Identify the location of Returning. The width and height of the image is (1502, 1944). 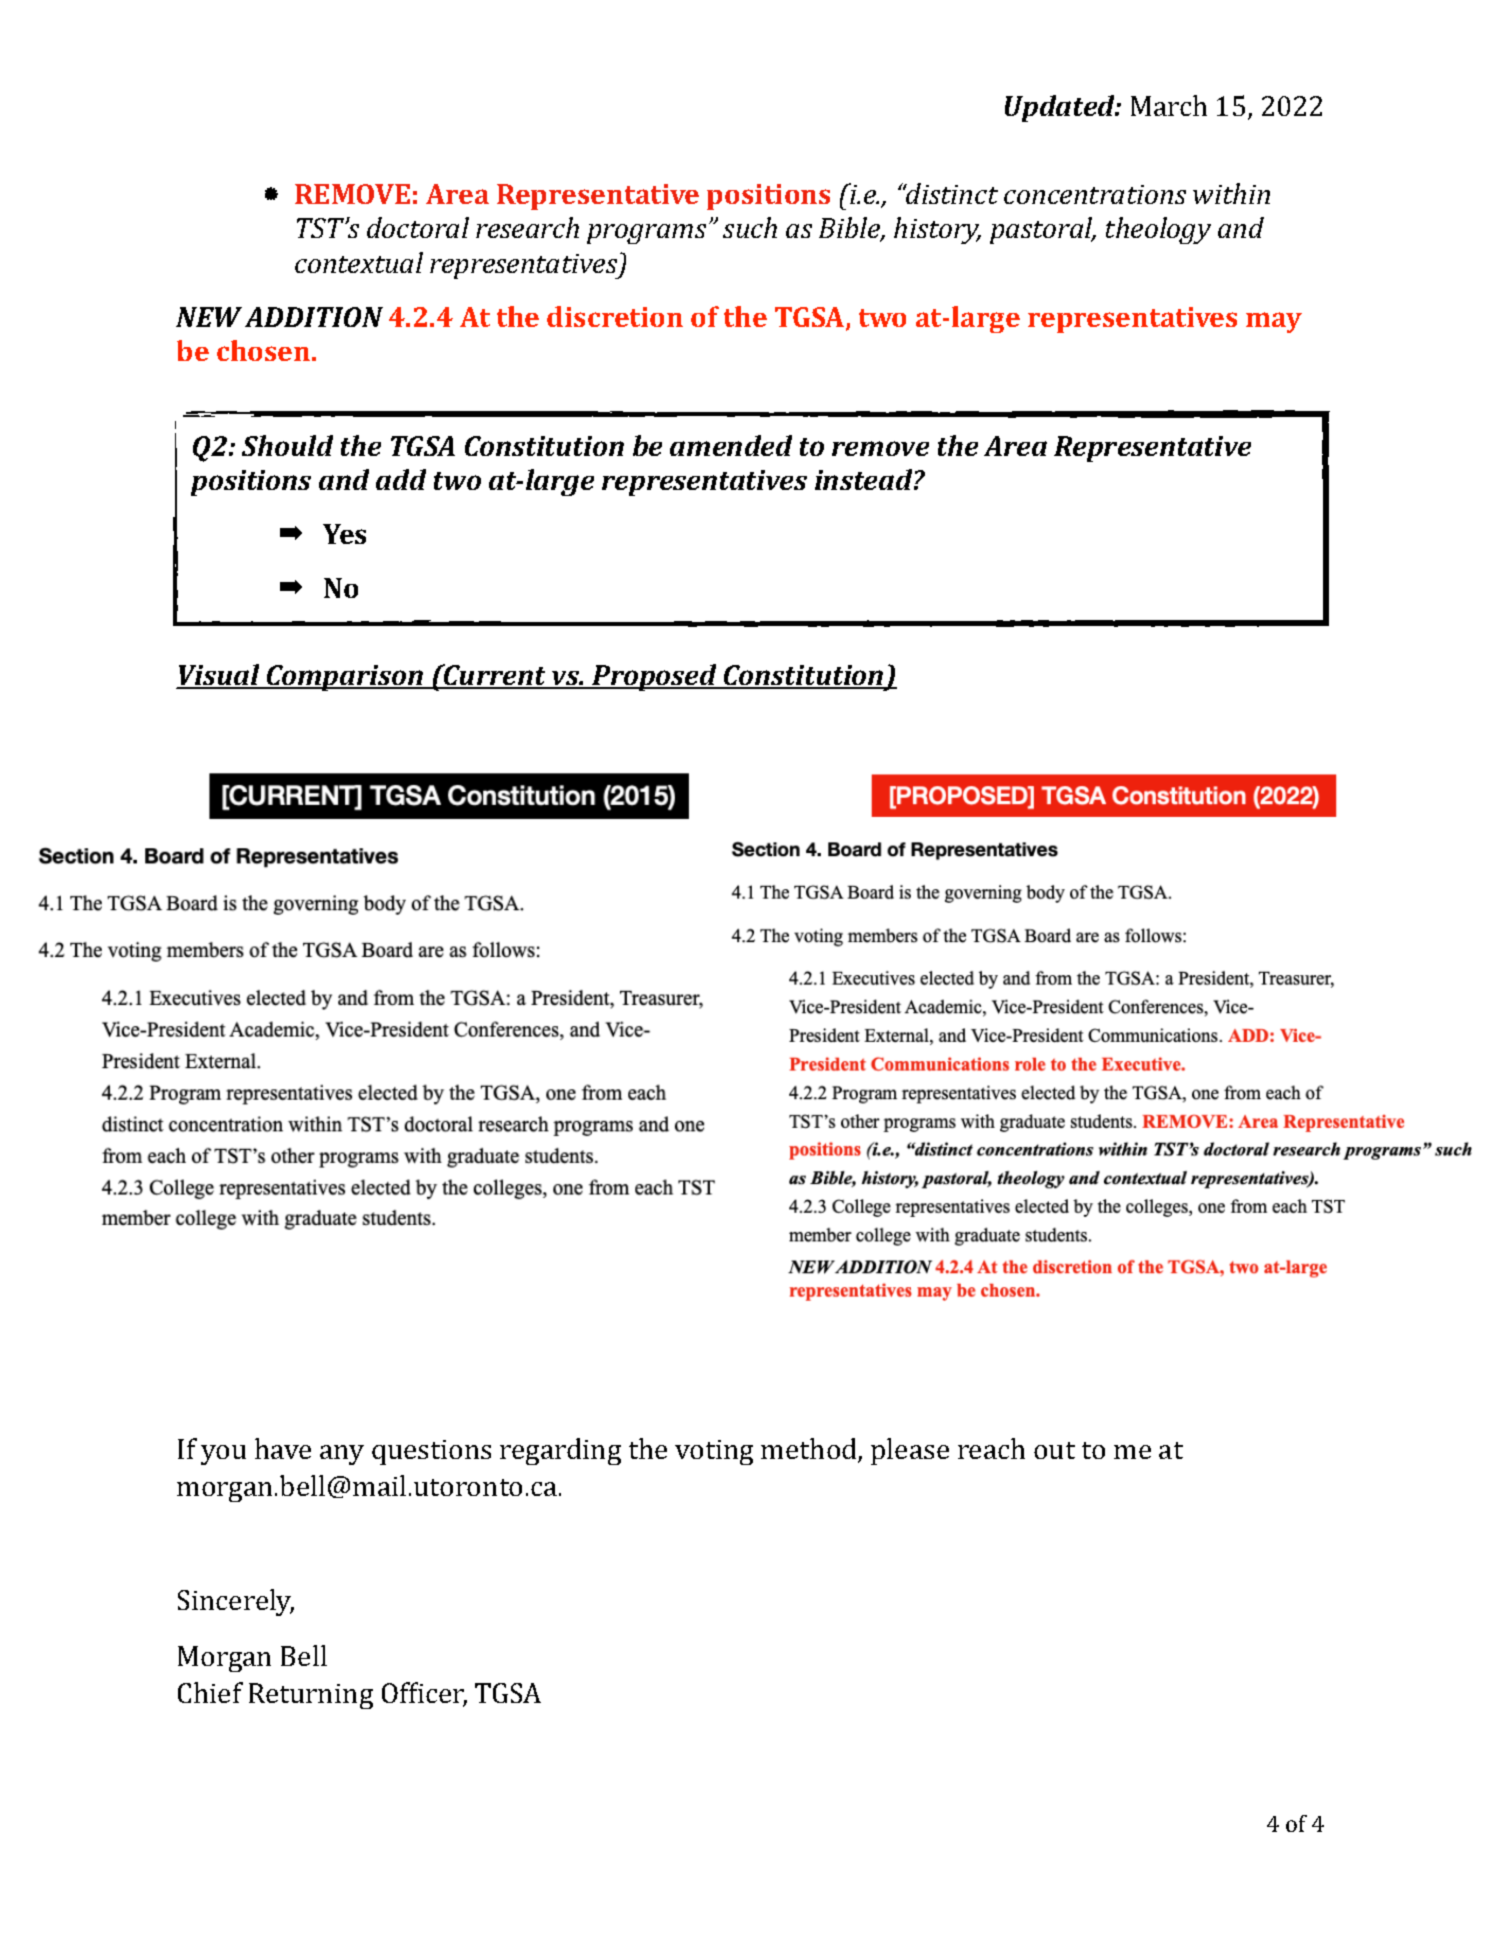
(311, 1696).
